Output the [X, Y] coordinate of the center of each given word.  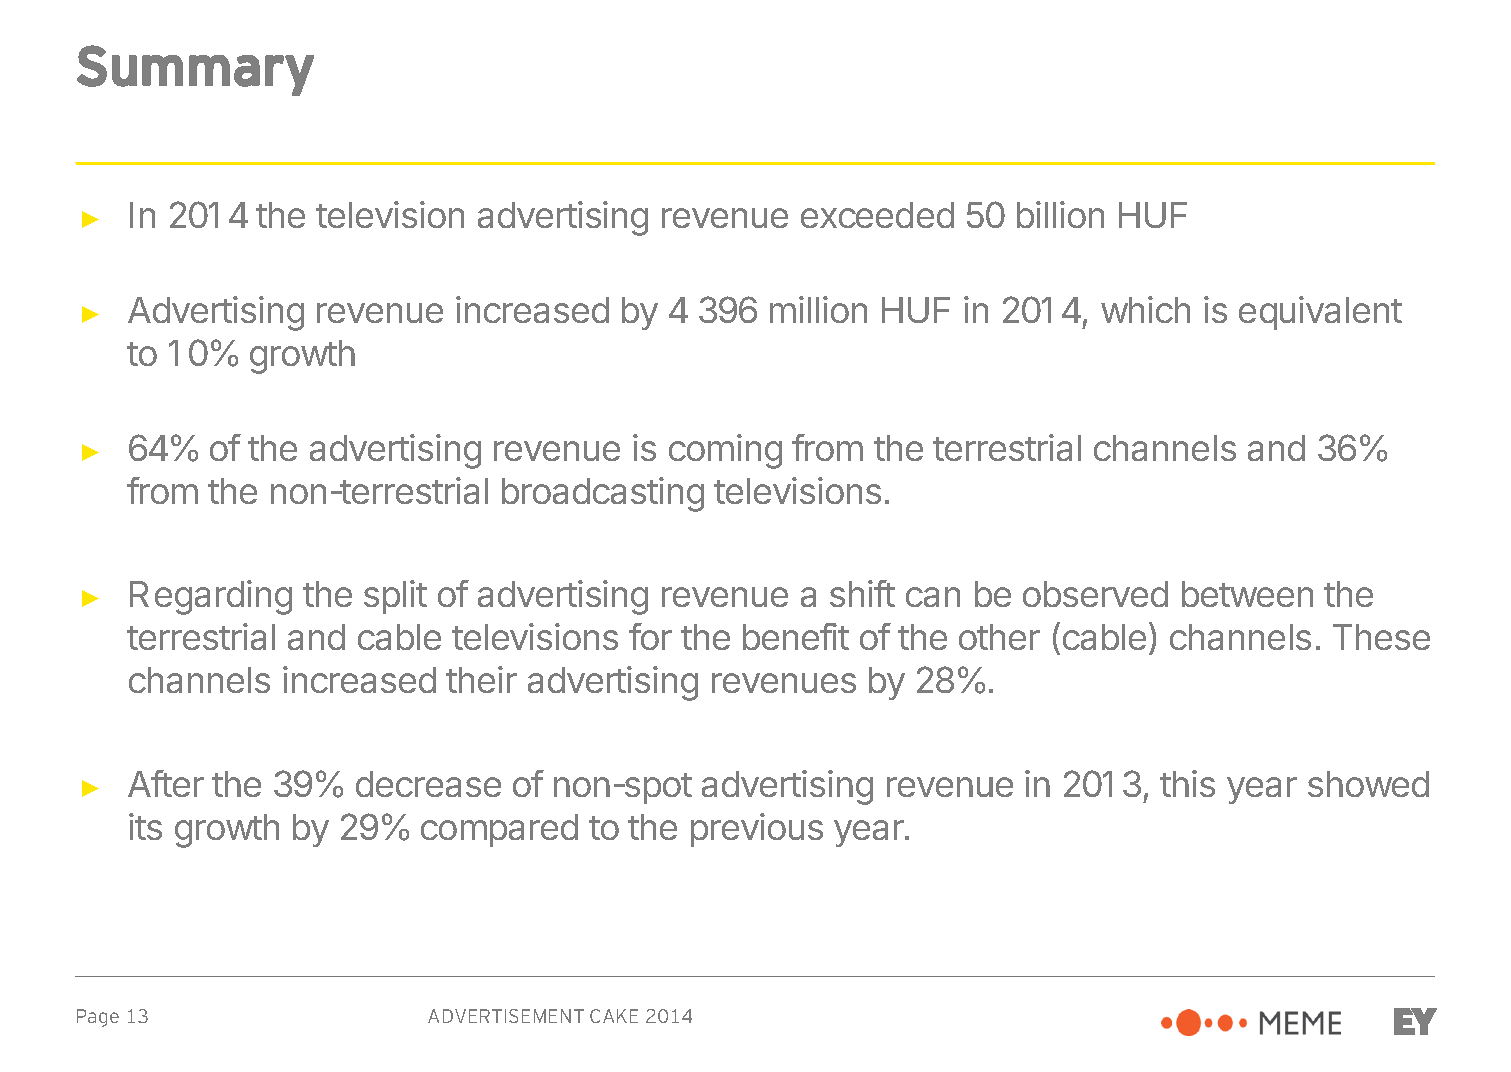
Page [98, 1018]
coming [725, 451]
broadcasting [603, 494]
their [481, 679]
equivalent [1320, 313]
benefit [796, 636]
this [1187, 783]
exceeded [877, 215]
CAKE [614, 1016]
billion [1060, 214]
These [1381, 637]
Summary [195, 70]
